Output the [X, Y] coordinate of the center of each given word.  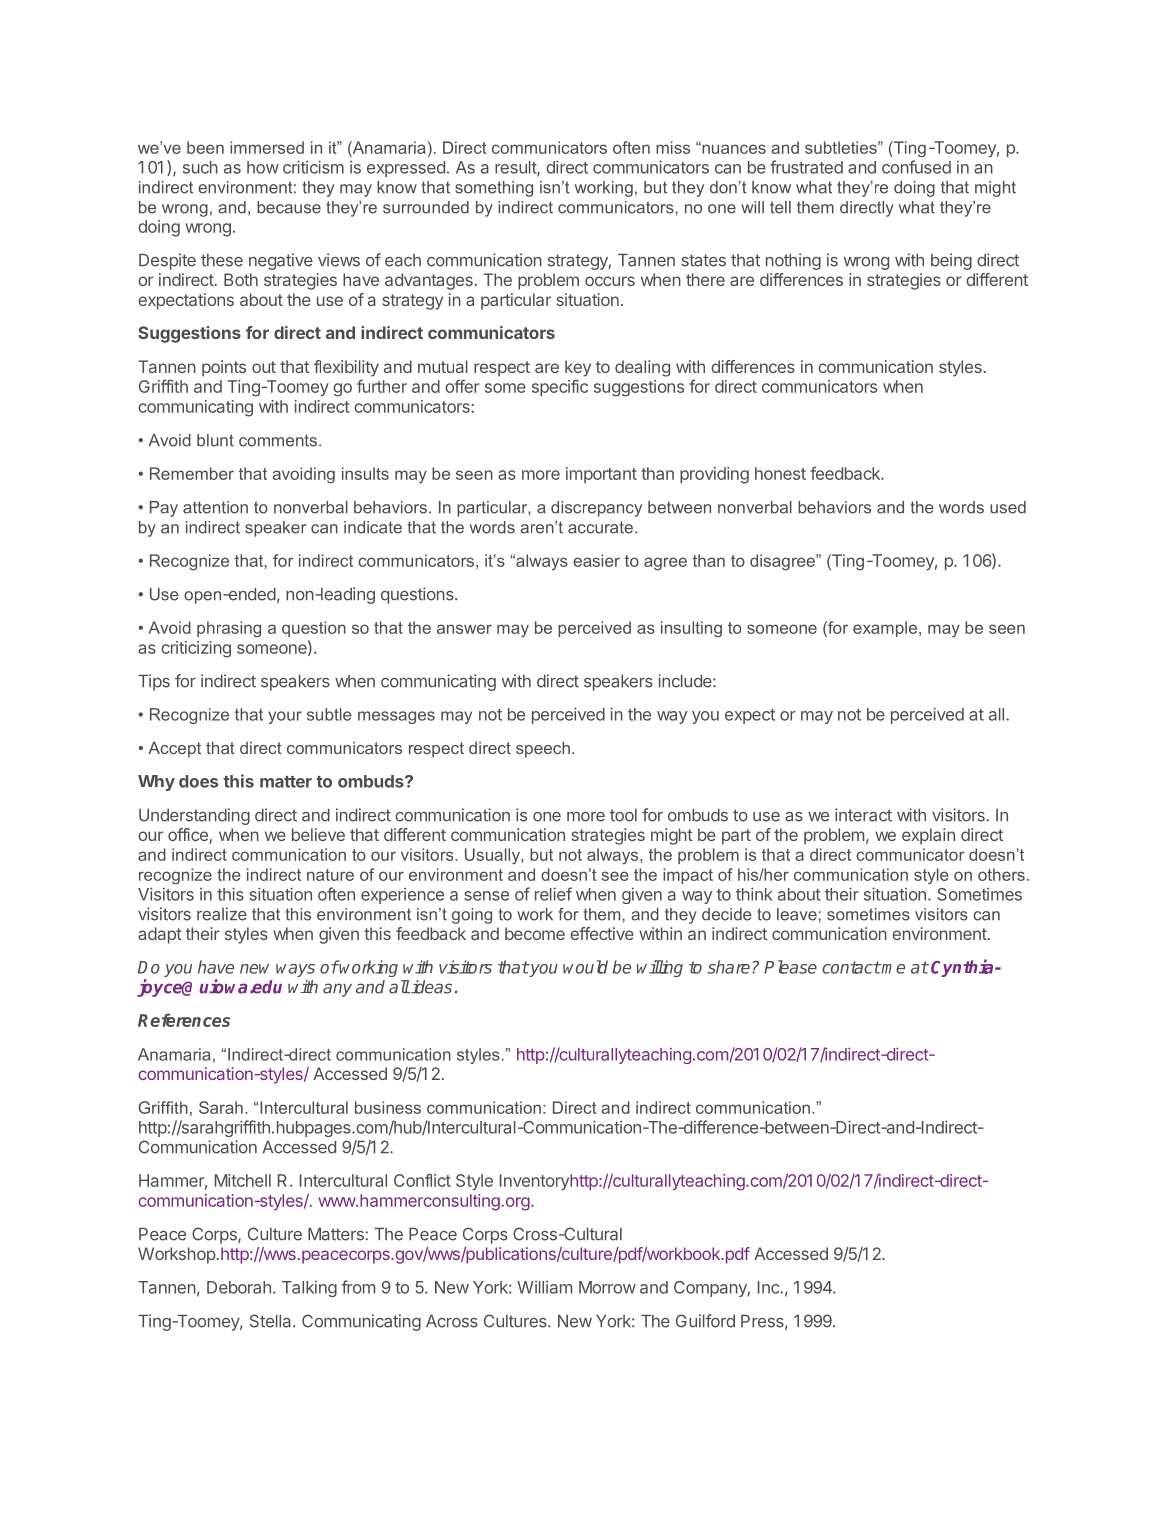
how [263, 167]
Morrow [607, 1287]
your [285, 717]
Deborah [239, 1287]
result [516, 168]
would [585, 967]
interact [863, 815]
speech [543, 749]
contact [851, 967]
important [601, 475]
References [184, 1020]
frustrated [806, 167]
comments [279, 440]
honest [780, 473]
